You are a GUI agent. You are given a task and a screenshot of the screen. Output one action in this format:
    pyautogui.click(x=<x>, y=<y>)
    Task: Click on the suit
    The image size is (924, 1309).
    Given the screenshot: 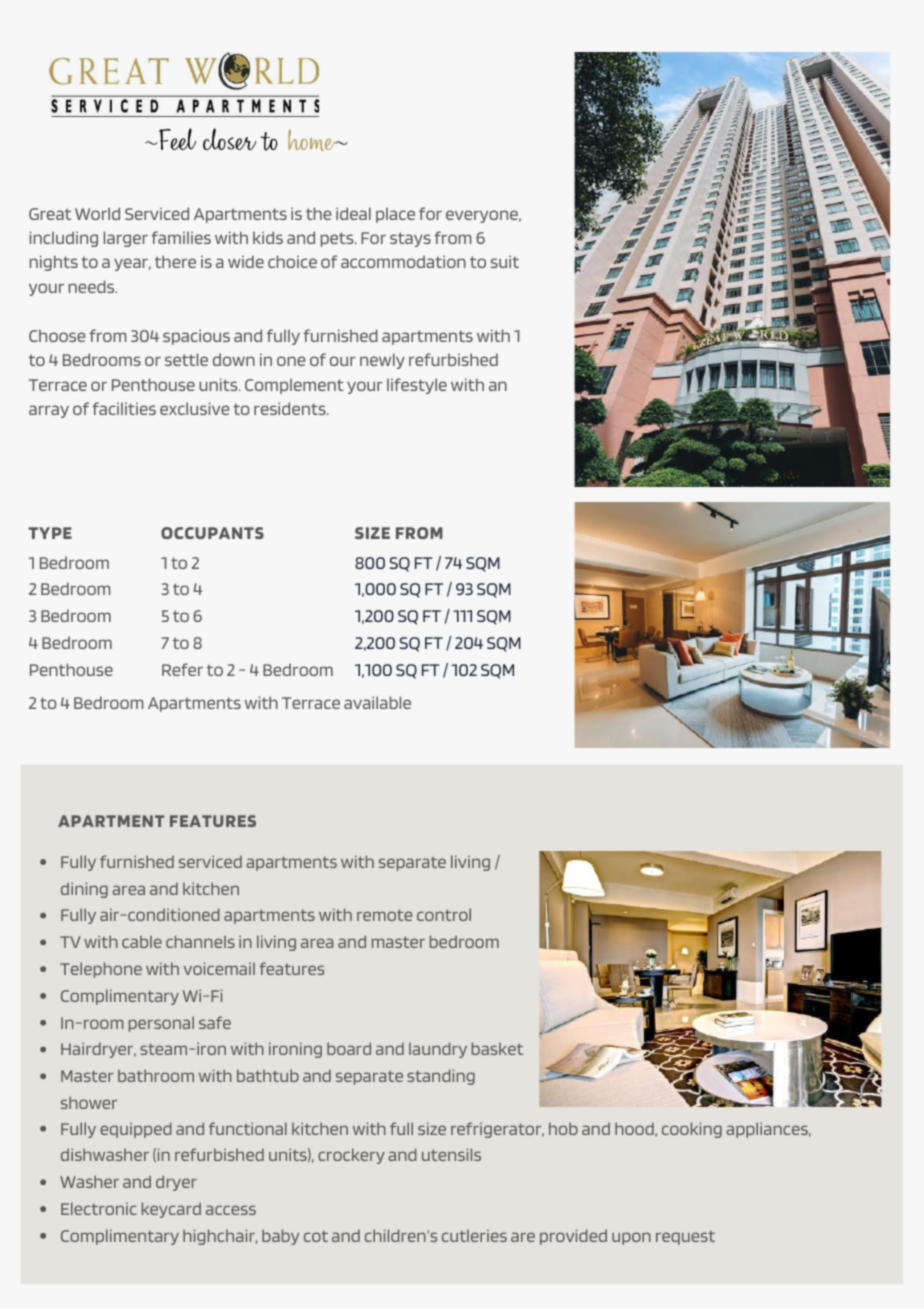 What is the action you would take?
    pyautogui.click(x=505, y=261)
